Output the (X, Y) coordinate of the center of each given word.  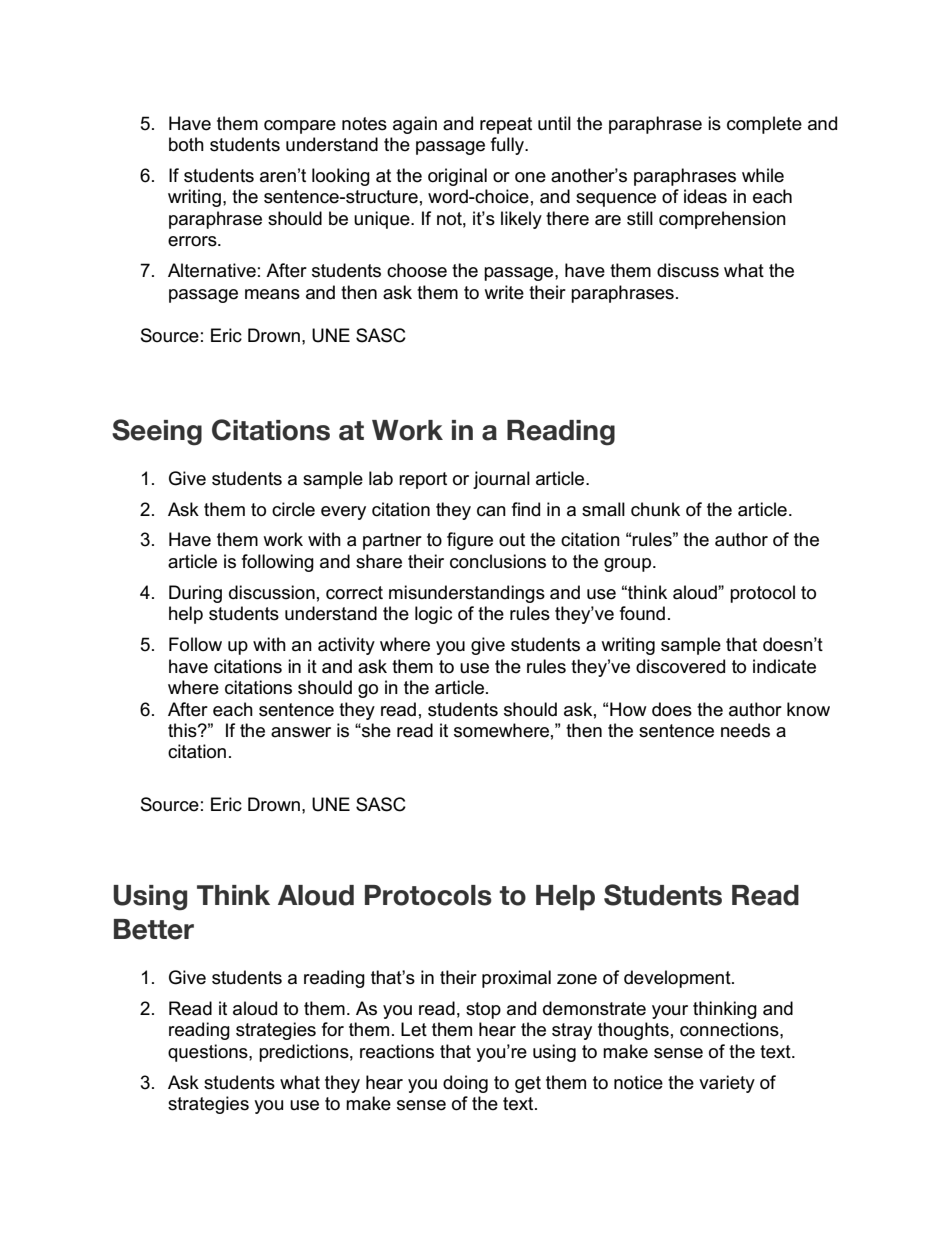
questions (209, 1053)
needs (745, 730)
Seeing (157, 432)
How (628, 709)
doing (465, 1084)
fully (508, 146)
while (763, 175)
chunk (655, 509)
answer (301, 732)
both (186, 144)
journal (501, 480)
